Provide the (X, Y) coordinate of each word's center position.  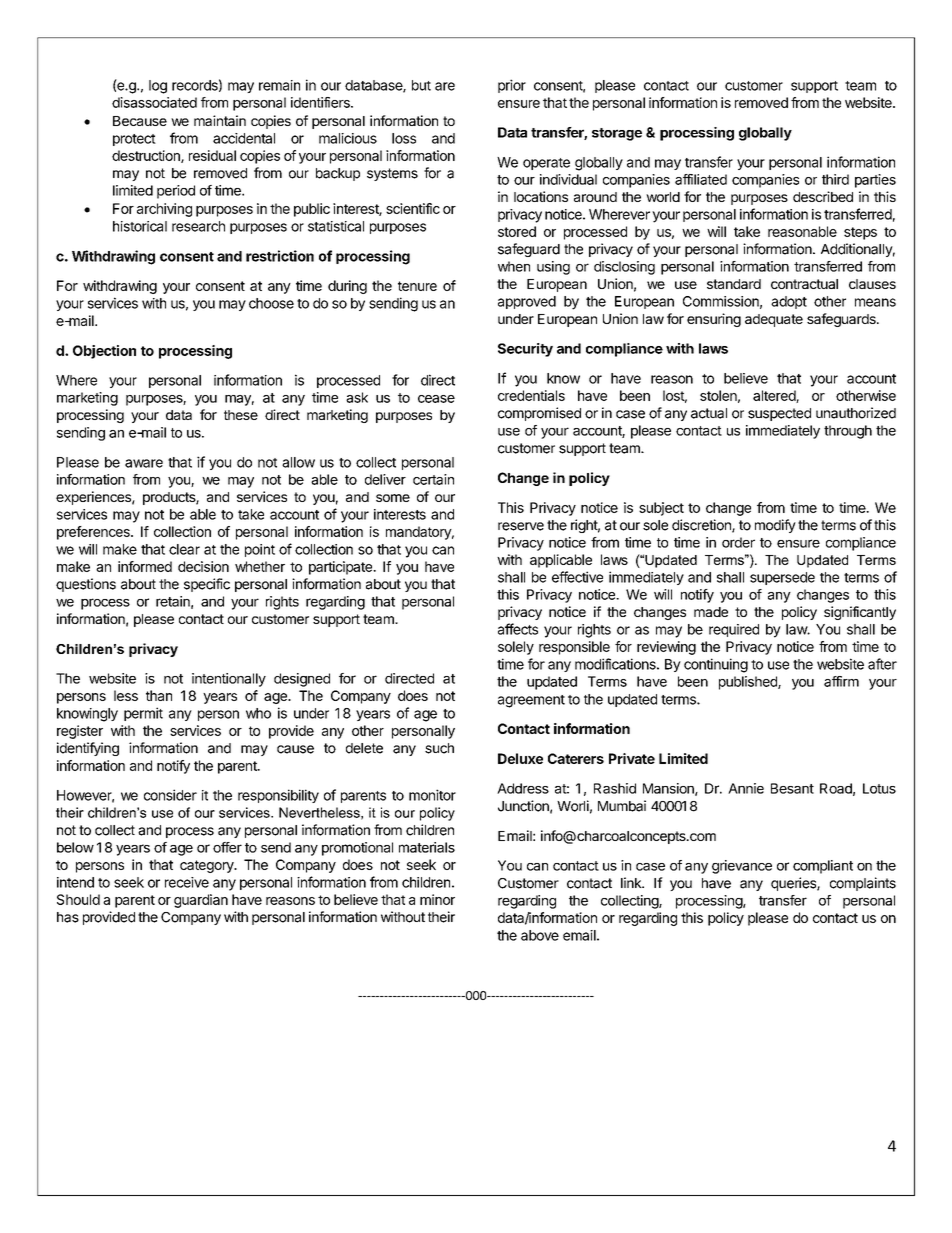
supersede (782, 578)
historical (140, 226)
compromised (539, 414)
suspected (779, 414)
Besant (792, 788)
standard (734, 284)
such (439, 748)
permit (143, 714)
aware (144, 463)
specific (207, 585)
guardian (201, 901)
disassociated (154, 102)
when (514, 266)
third (835, 179)
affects (518, 629)
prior (512, 86)
